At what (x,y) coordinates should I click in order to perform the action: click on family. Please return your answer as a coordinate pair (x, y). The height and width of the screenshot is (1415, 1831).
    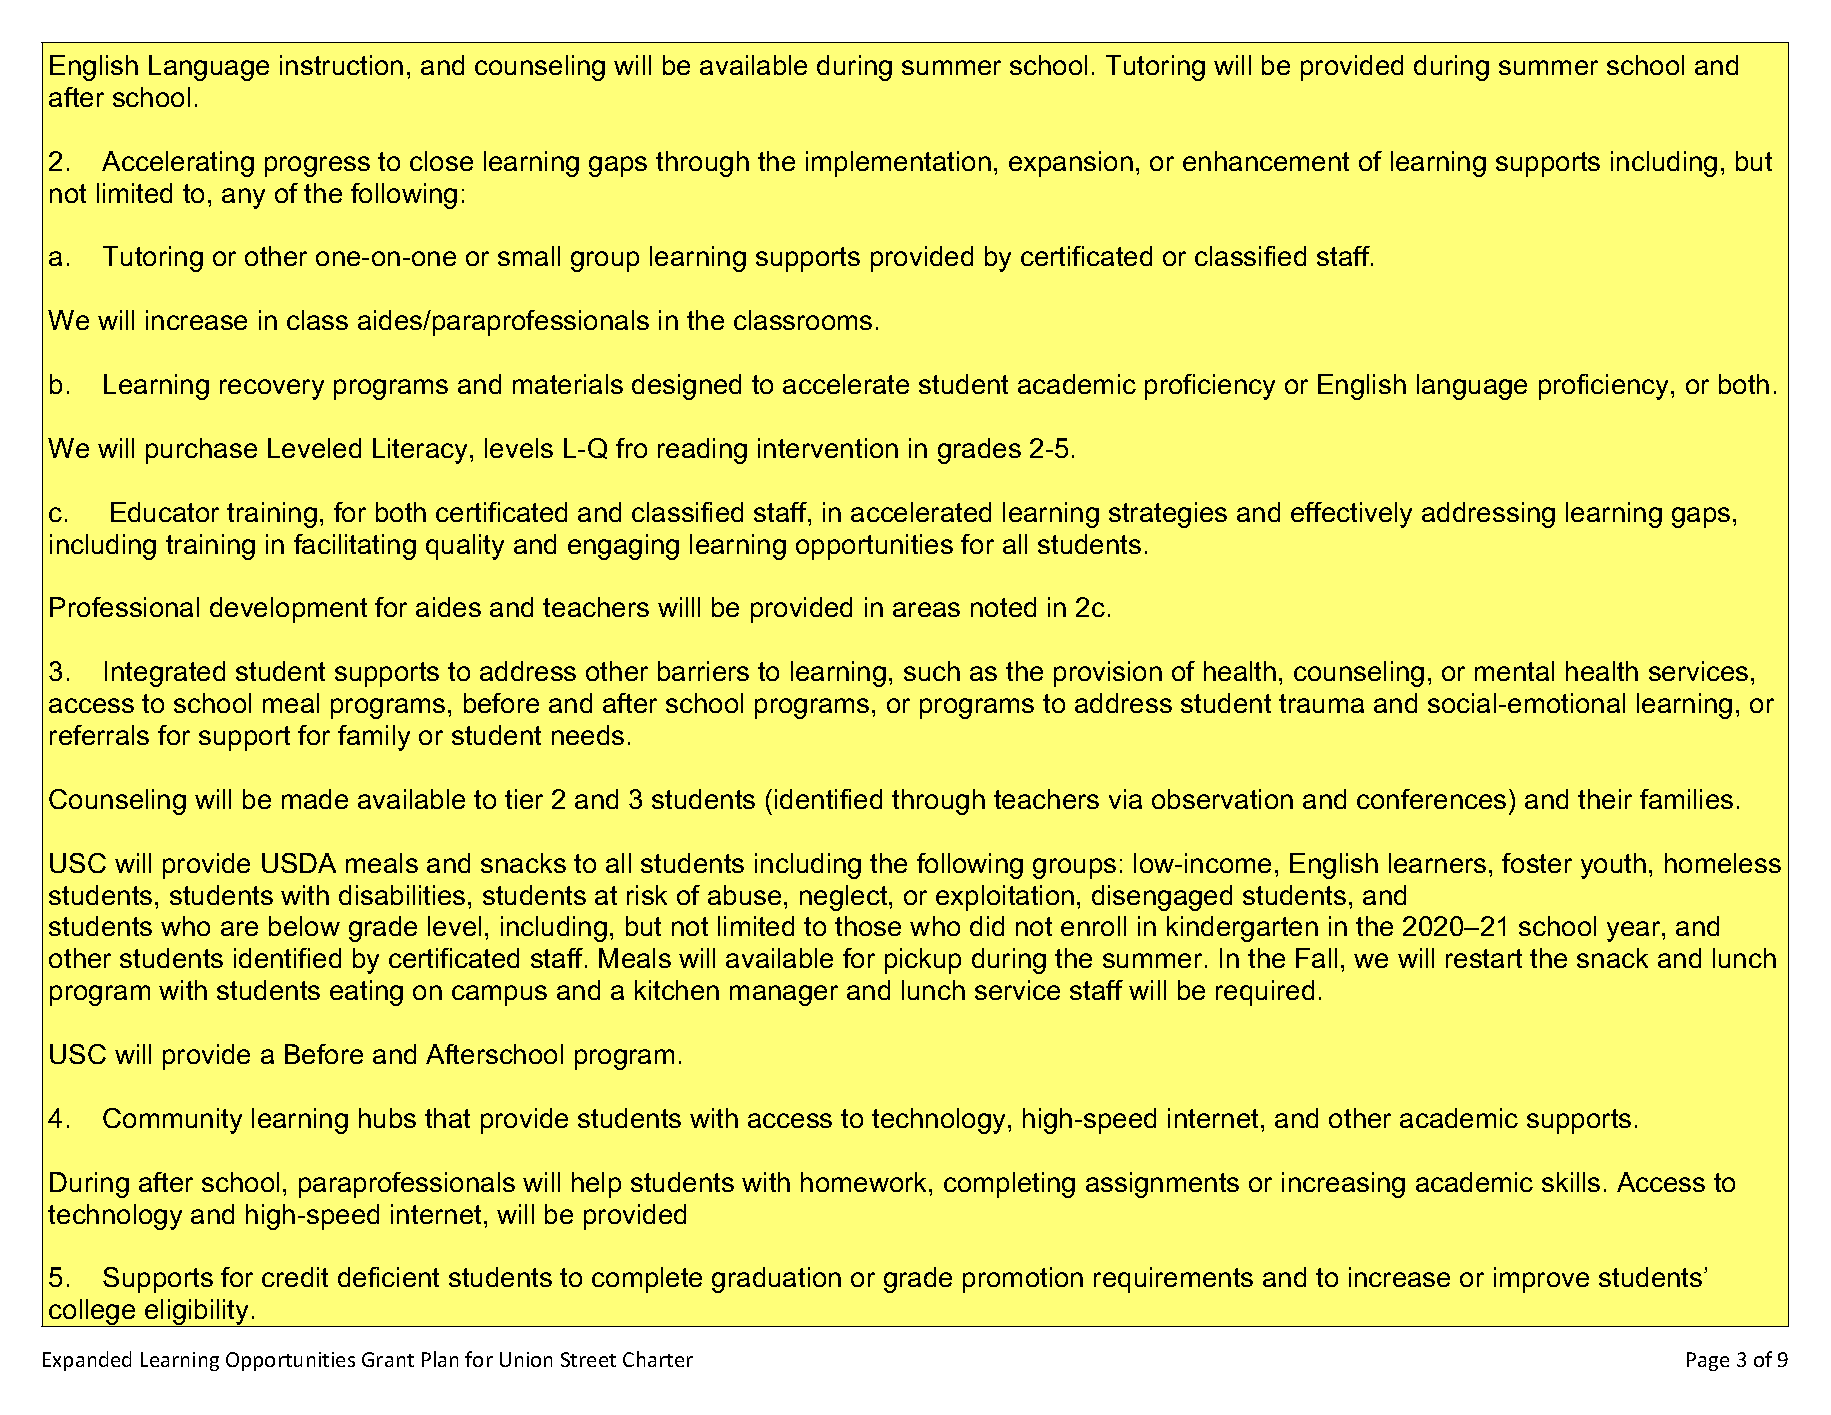
    Looking at the image, I should click on (374, 738).
